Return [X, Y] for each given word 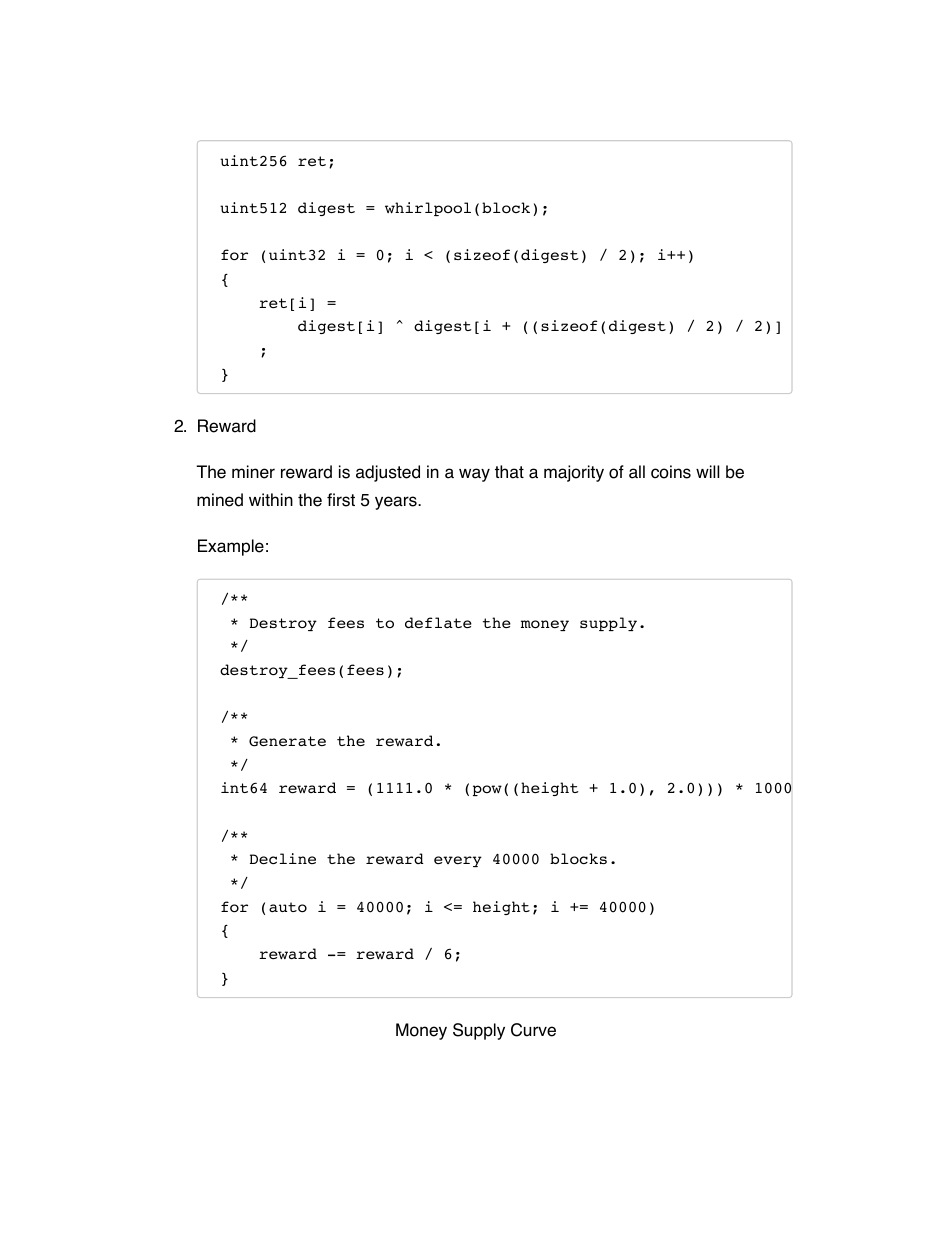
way [474, 475]
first [341, 500]
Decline [283, 858]
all [637, 472]
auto [288, 907]
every [458, 861]
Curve [533, 1030]
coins [671, 472]
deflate [438, 622]
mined [220, 500]
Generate [287, 741]
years [397, 503]
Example [231, 547]
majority [574, 473]
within [271, 499]
